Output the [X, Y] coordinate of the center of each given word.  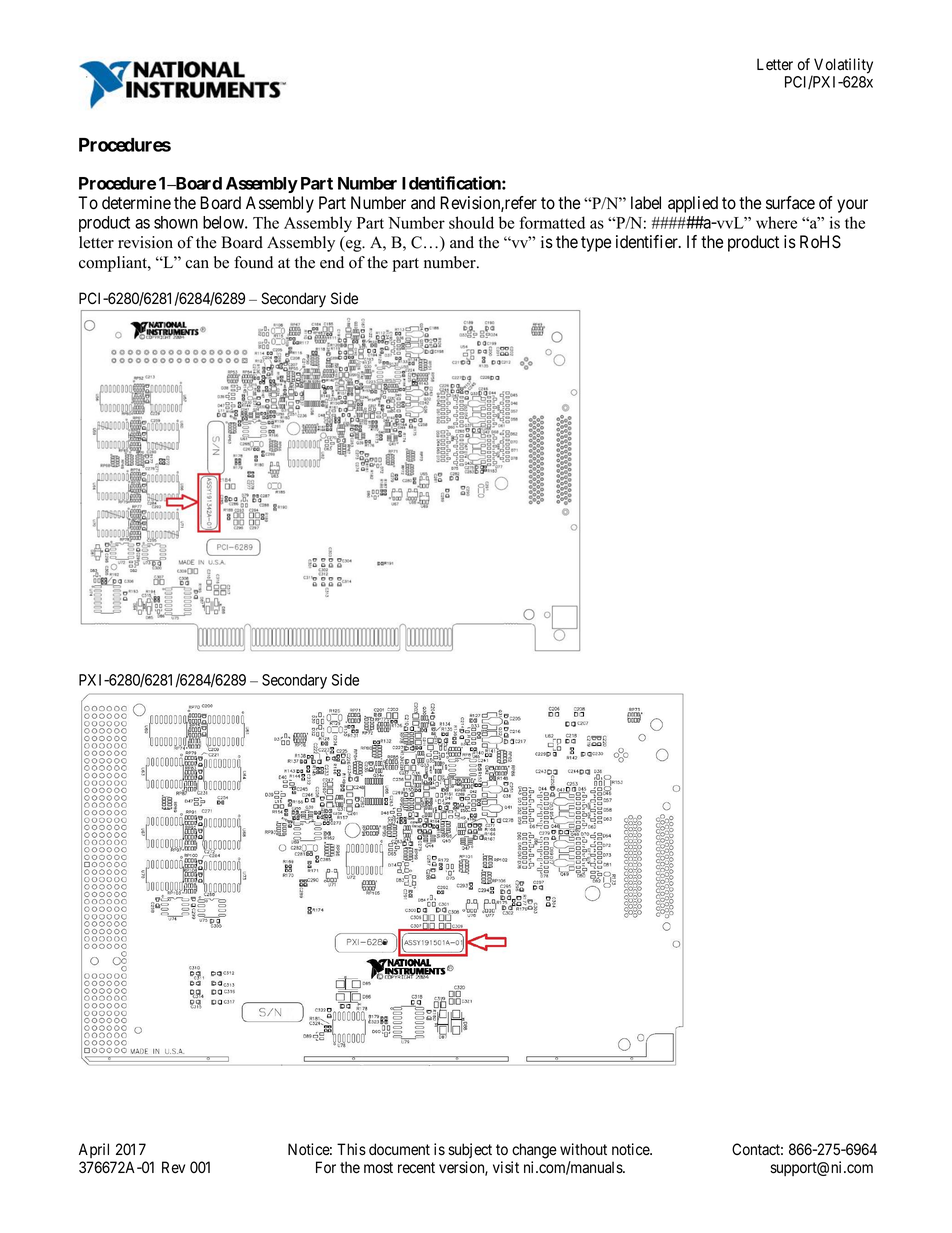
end [332, 262]
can [197, 264]
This [351, 1149]
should [471, 222]
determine [136, 203]
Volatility [842, 67]
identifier [648, 242]
